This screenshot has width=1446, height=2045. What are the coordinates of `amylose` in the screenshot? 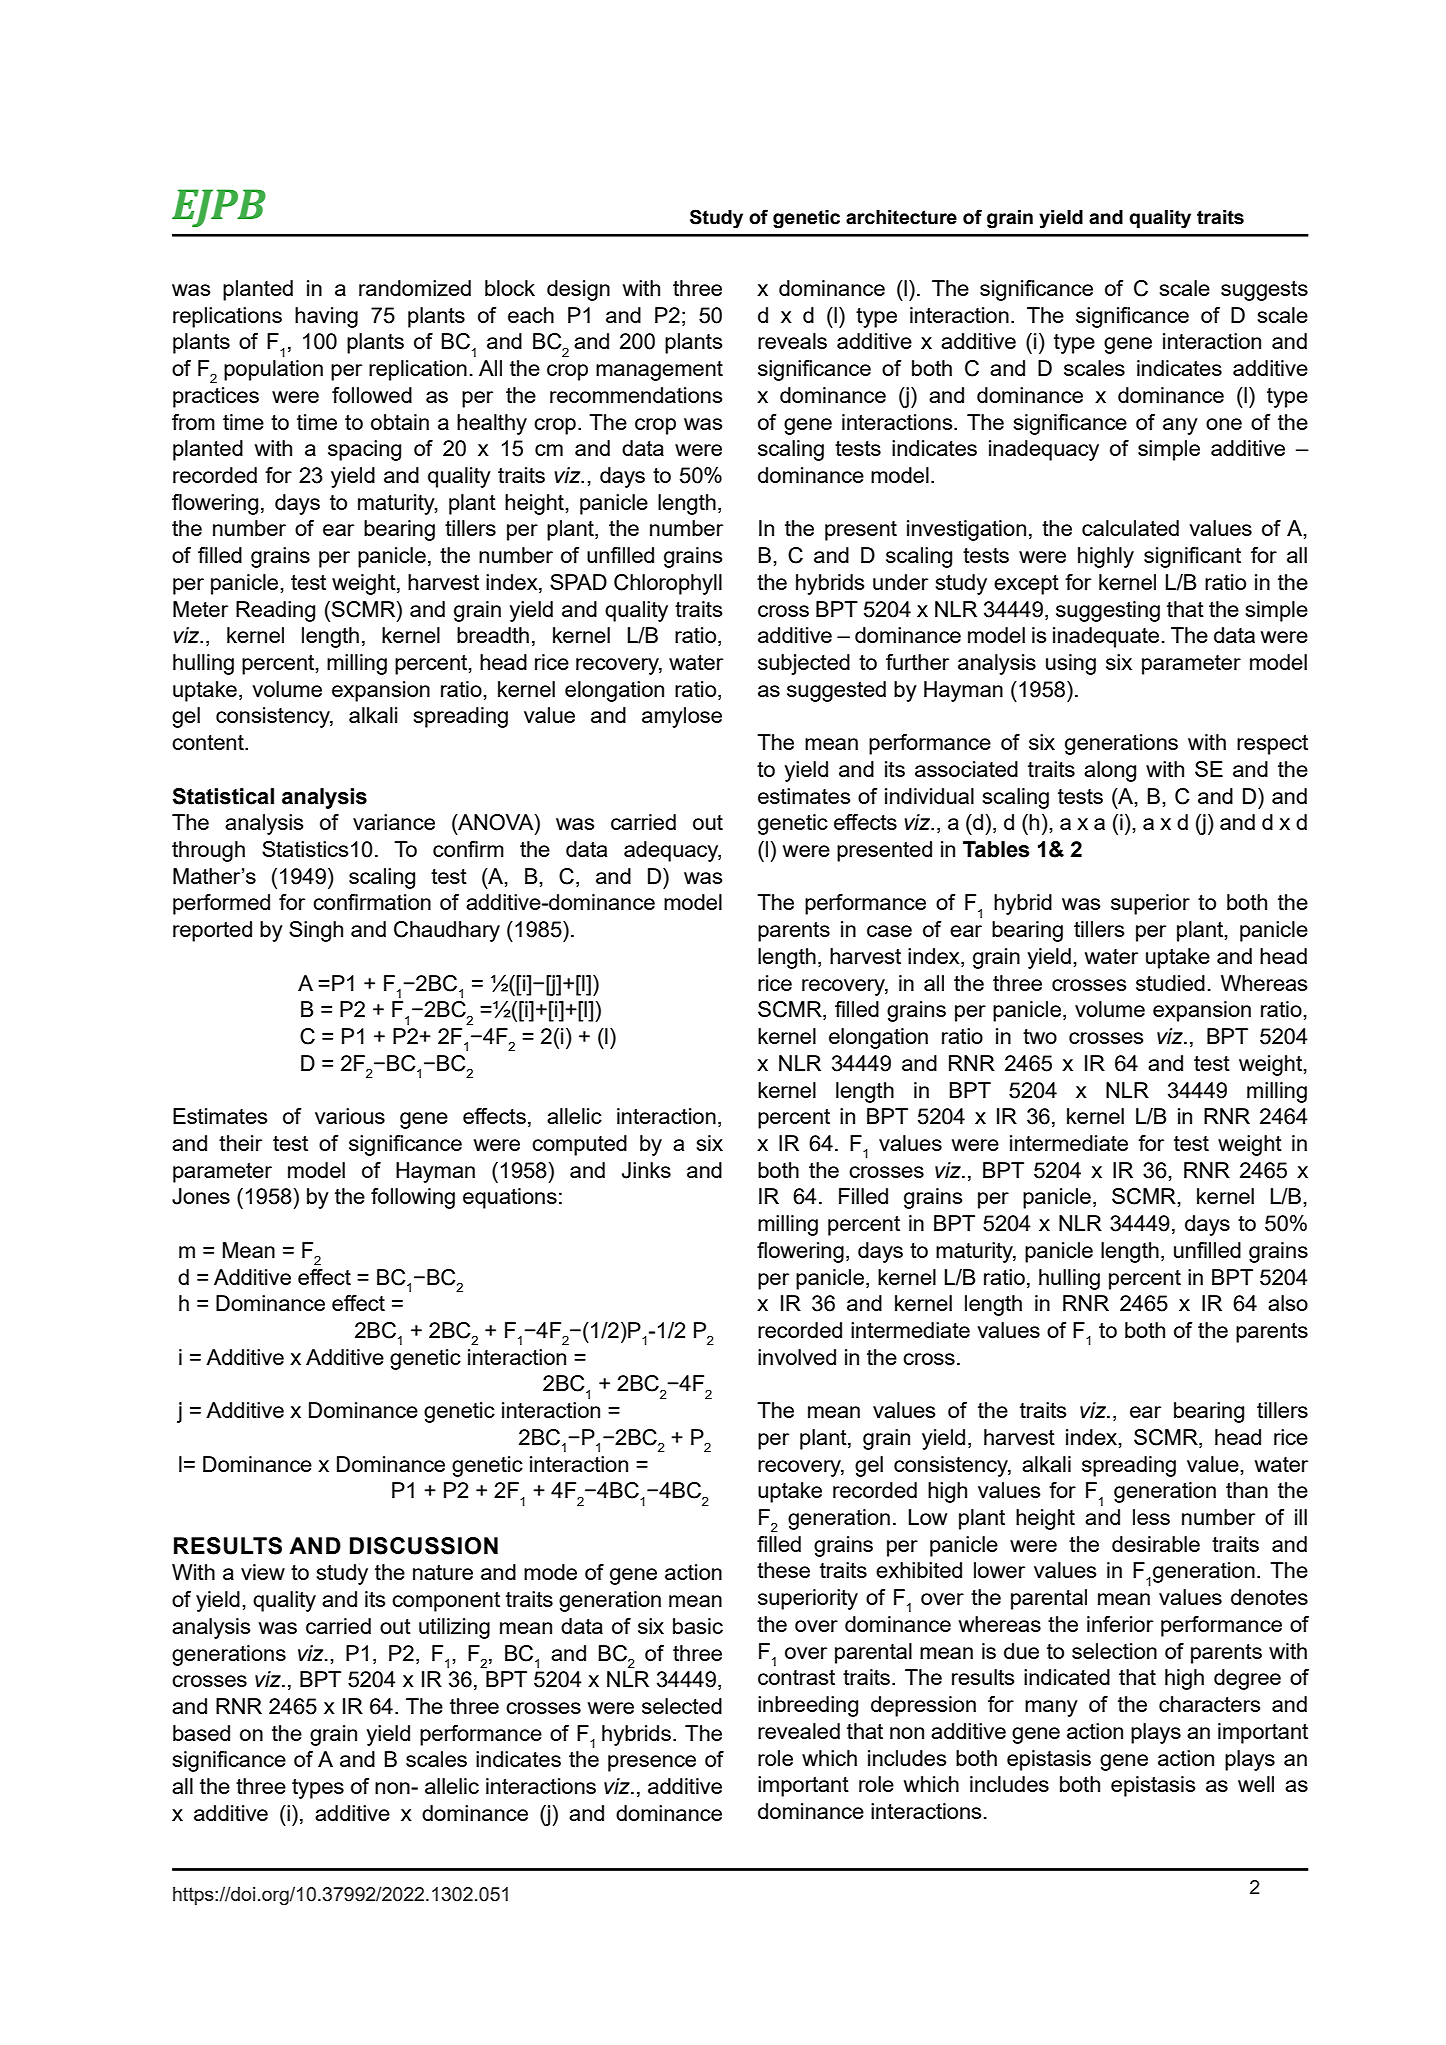 It's located at (682, 717).
